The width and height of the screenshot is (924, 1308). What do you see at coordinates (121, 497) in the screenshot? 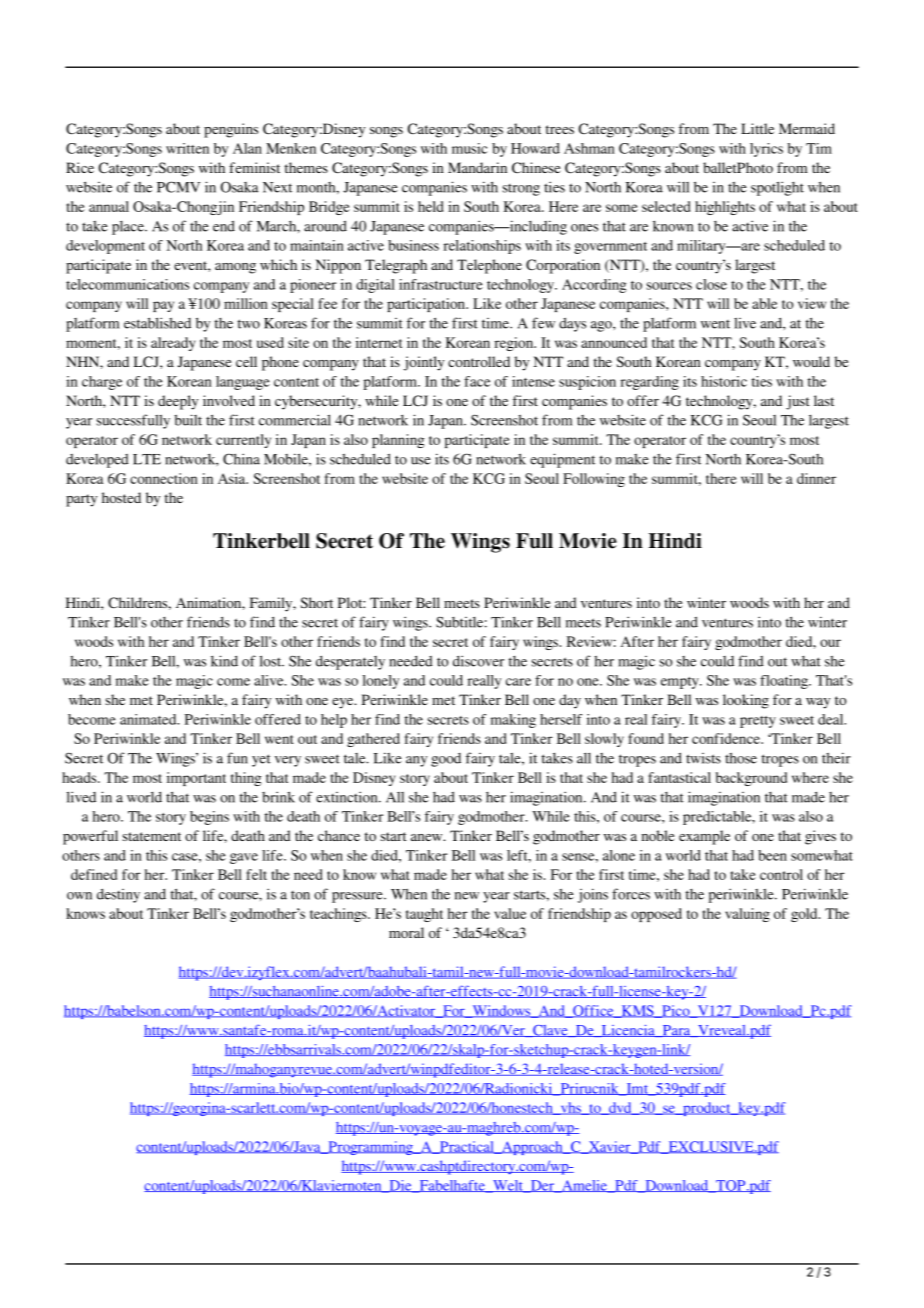
I see `hosted` at bounding box center [121, 497].
